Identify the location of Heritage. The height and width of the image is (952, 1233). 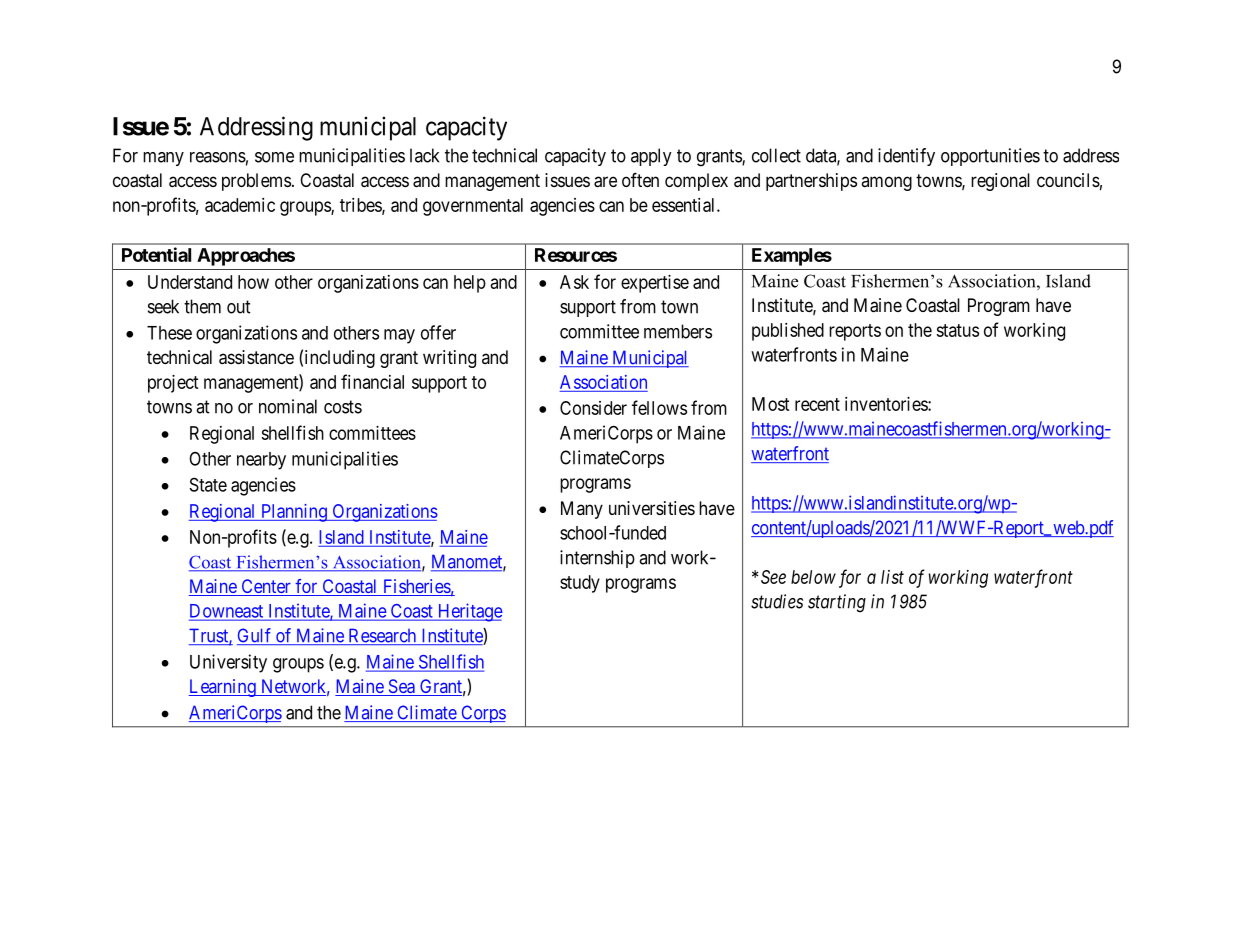
(469, 612).
